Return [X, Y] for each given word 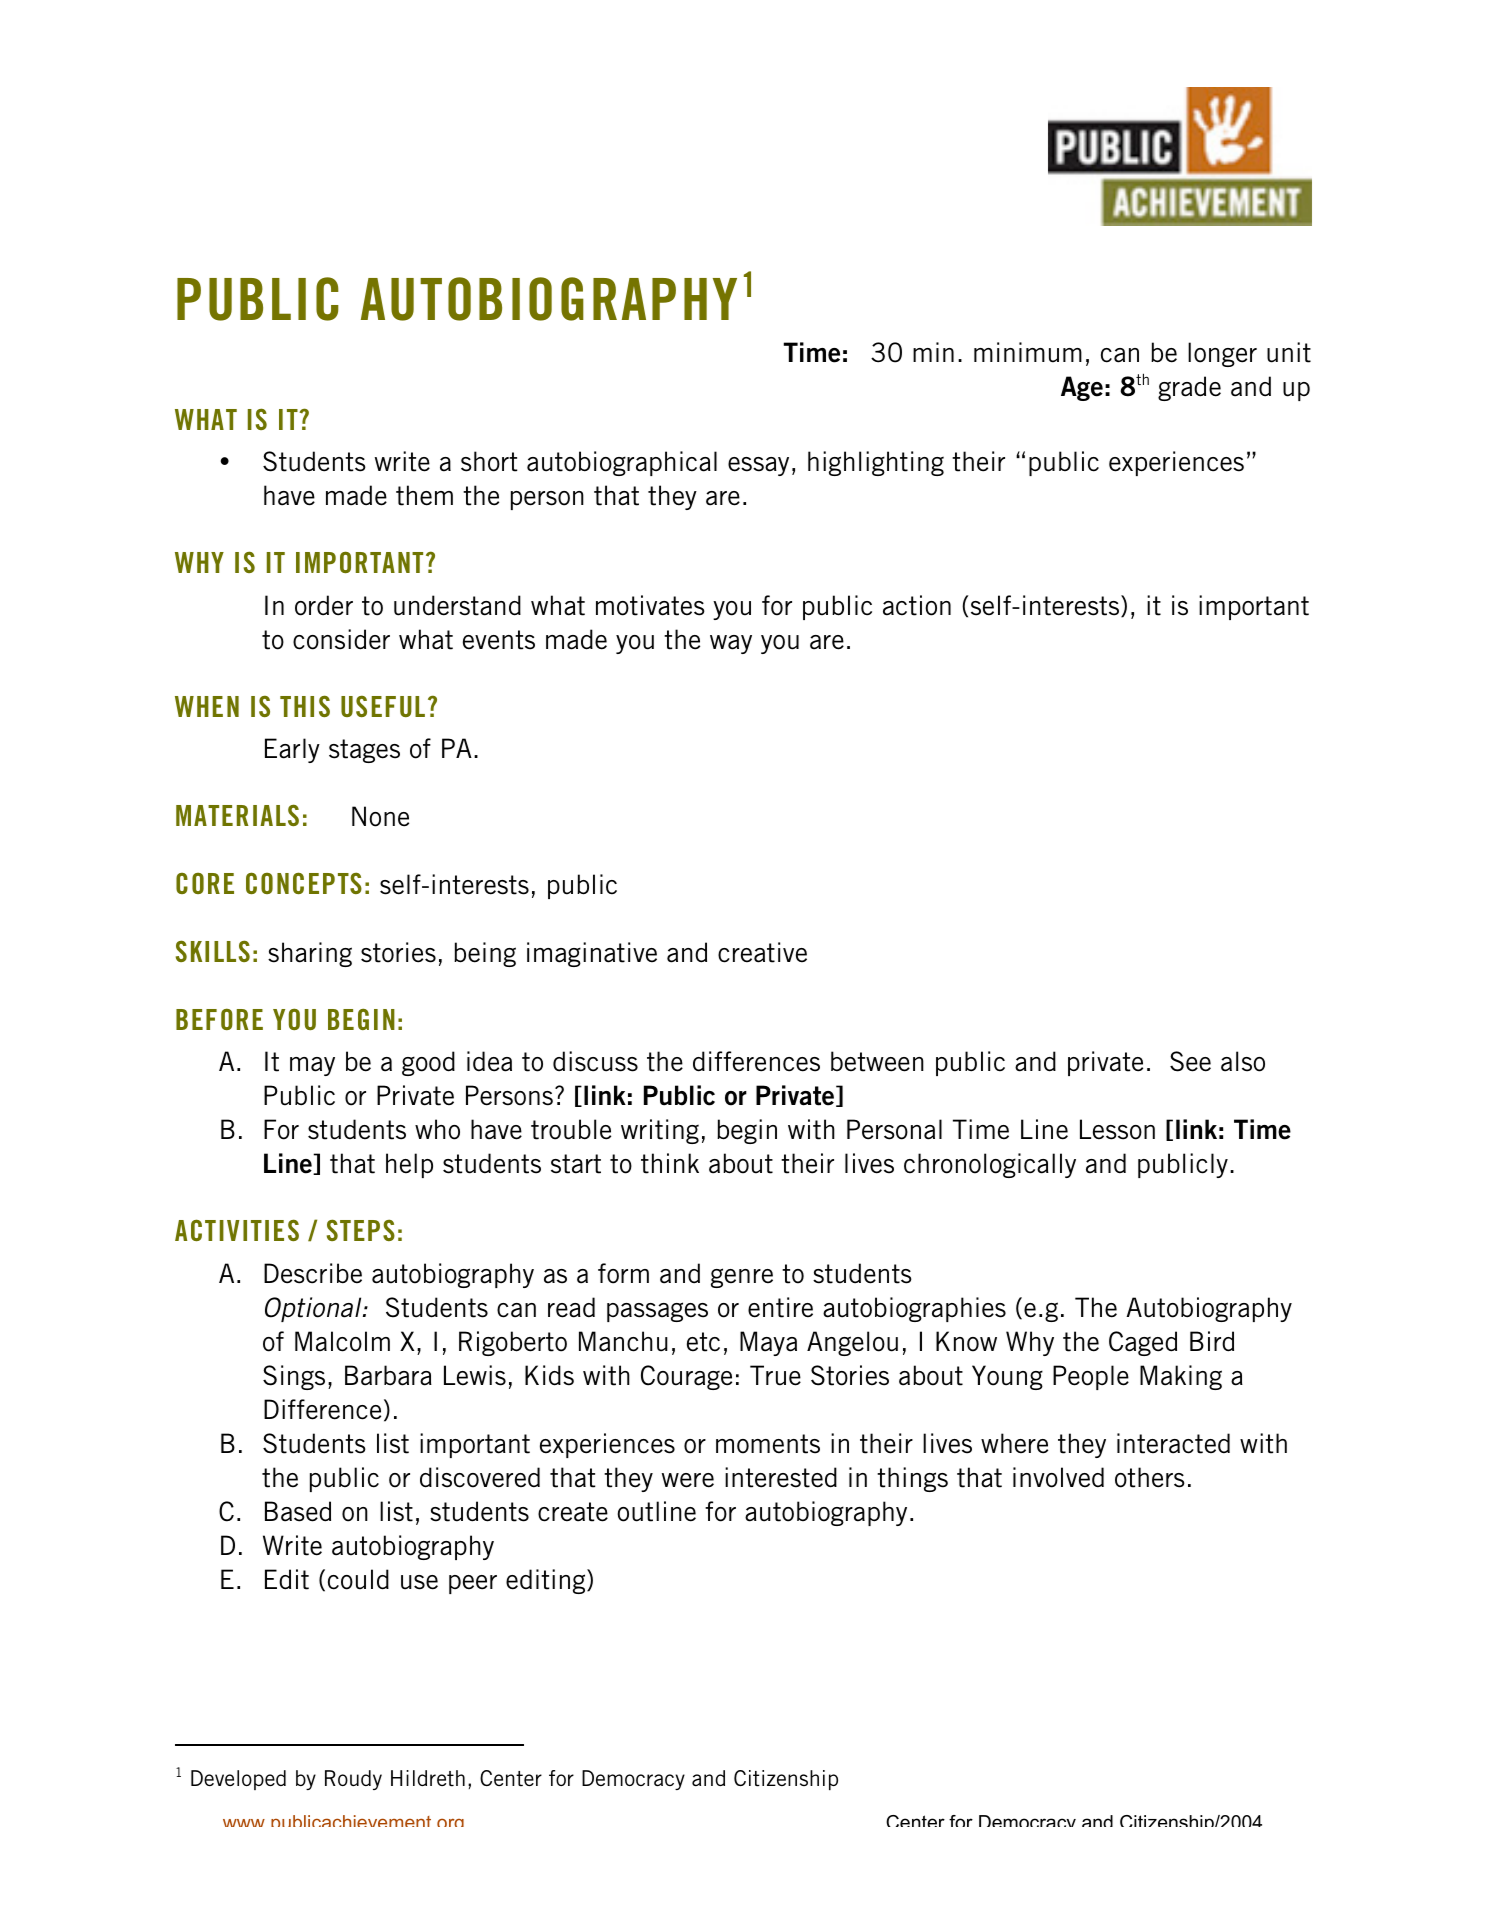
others [1150, 1477]
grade [1189, 388]
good [428, 1063]
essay [758, 466]
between [877, 1061]
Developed [238, 1780]
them [424, 495]
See [1190, 1061]
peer [473, 1584]
